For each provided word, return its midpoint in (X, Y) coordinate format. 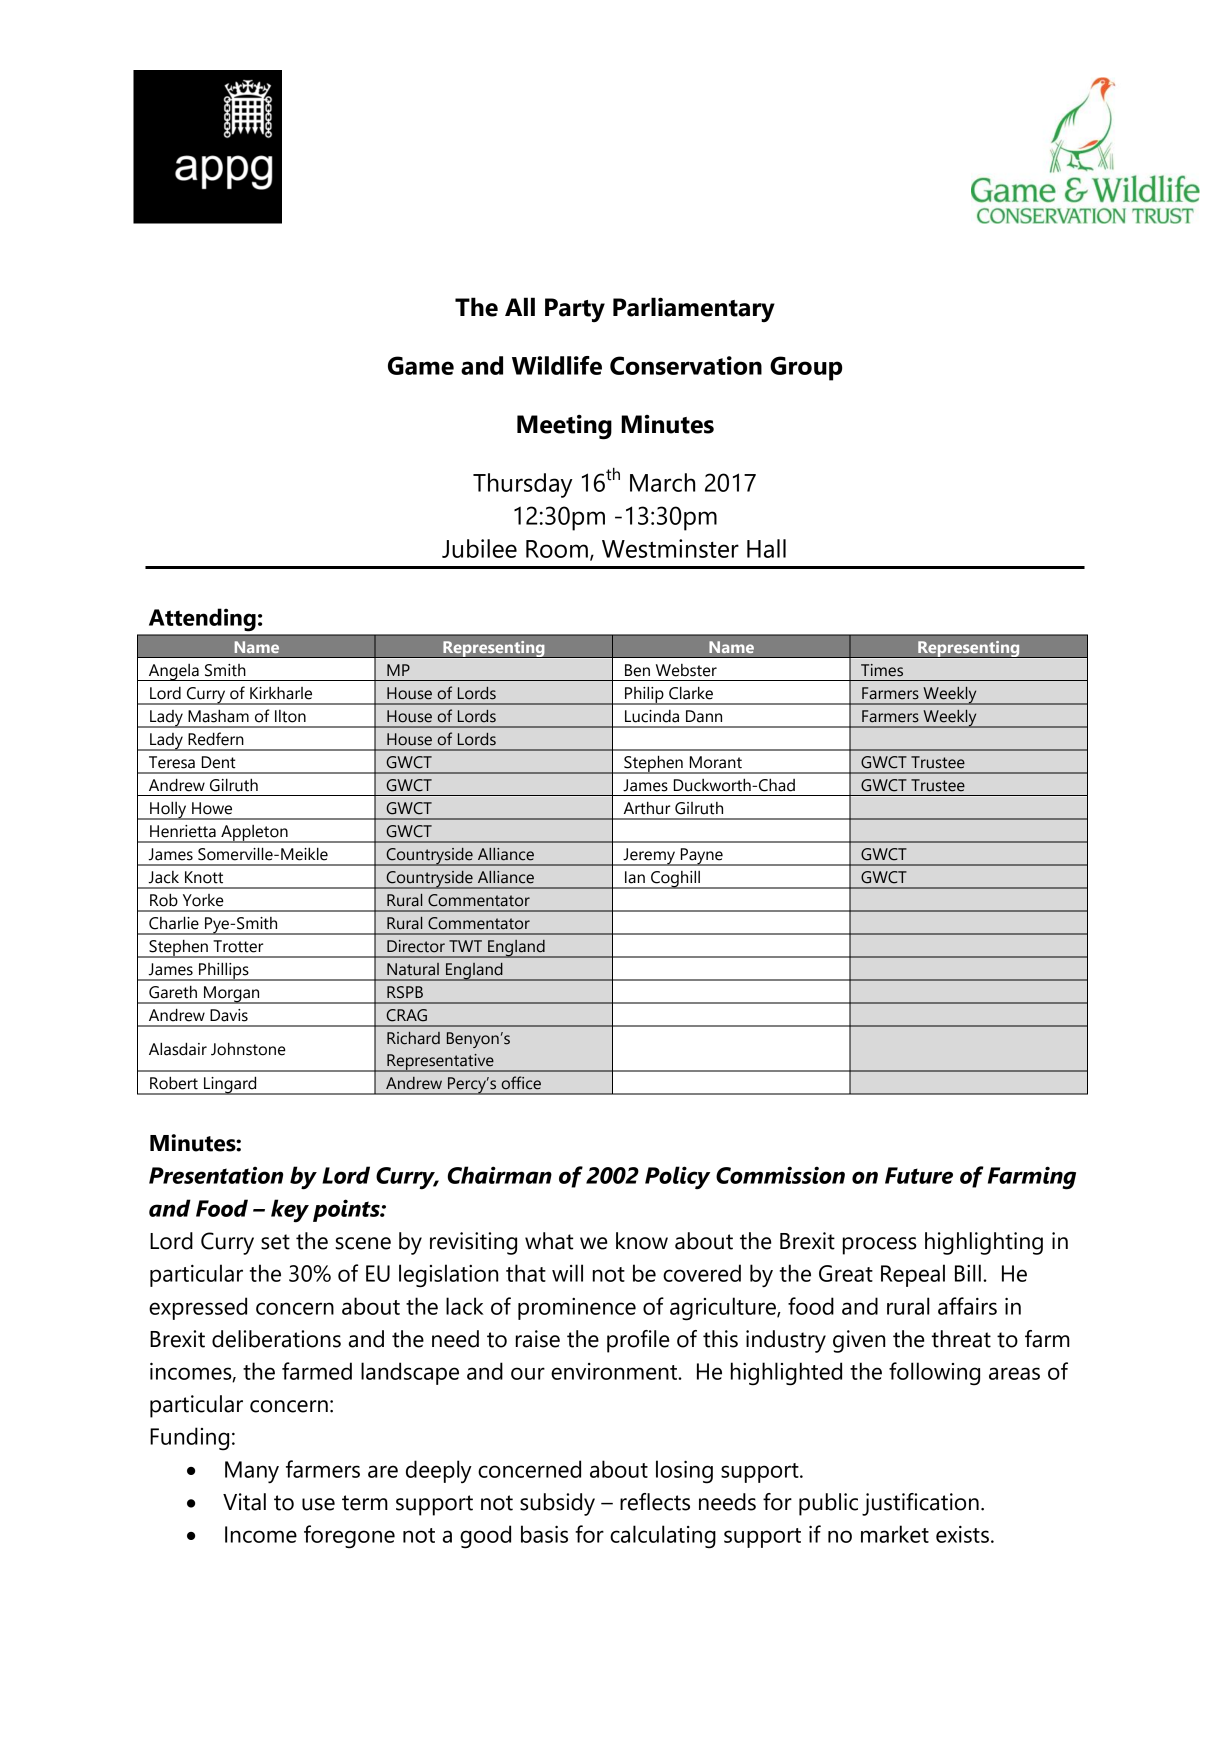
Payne (701, 857)
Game (421, 365)
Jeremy (649, 857)
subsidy (557, 1504)
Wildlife (557, 365)
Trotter (238, 946)
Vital (244, 1502)
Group (806, 368)
